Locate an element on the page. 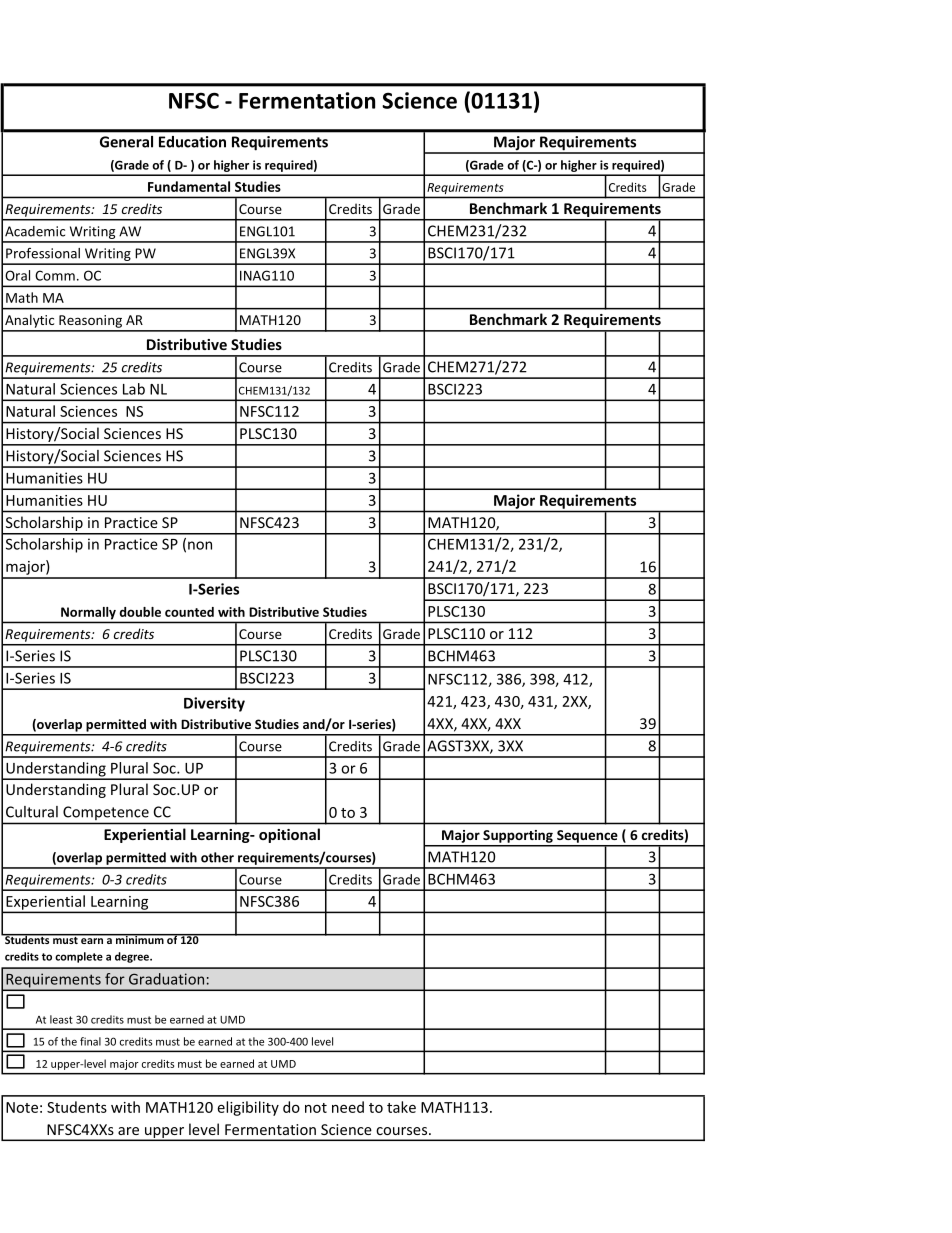 This page has width=952, height=1233. eligibility is located at coordinates (248, 1108).
